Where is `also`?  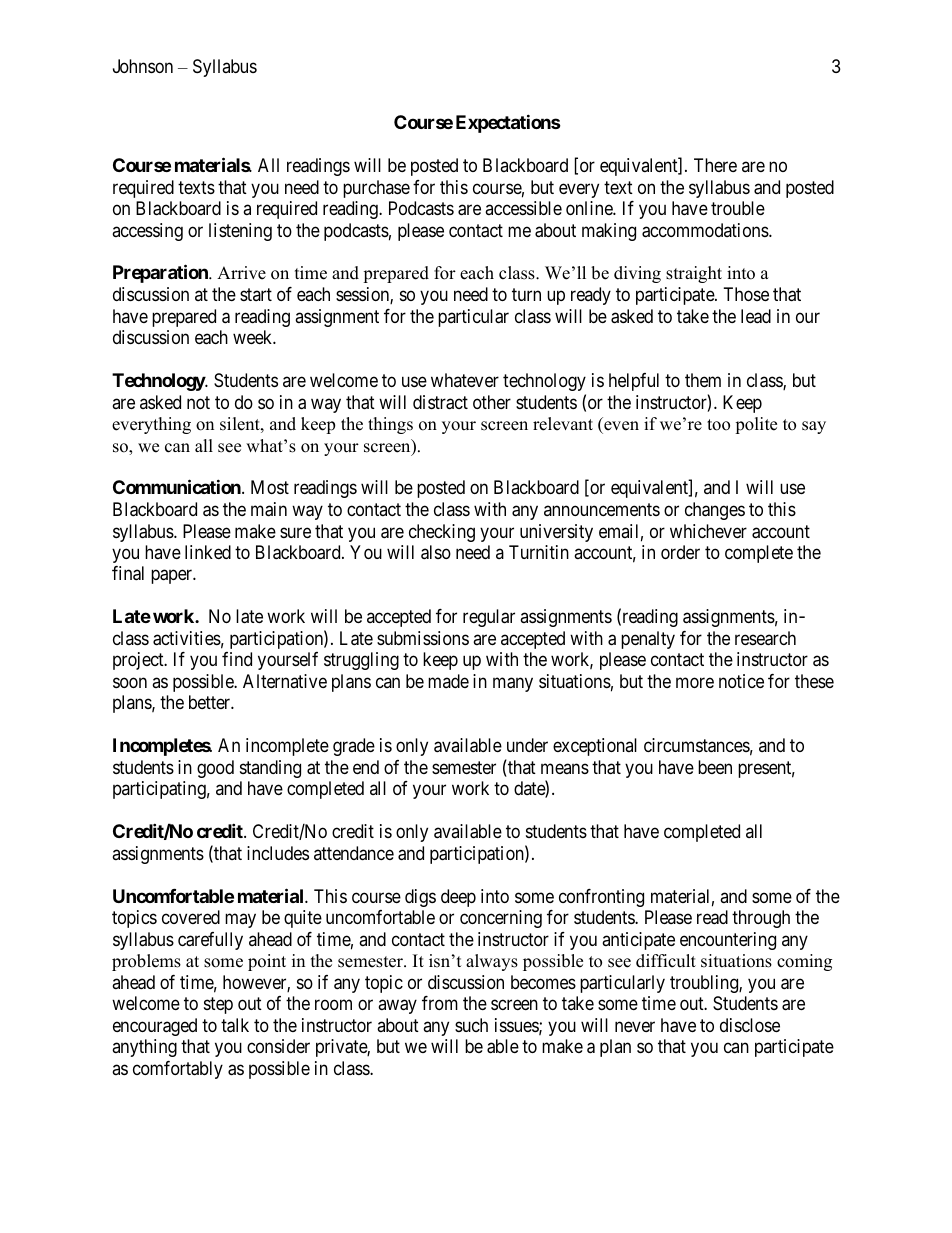
also is located at coordinates (436, 552).
